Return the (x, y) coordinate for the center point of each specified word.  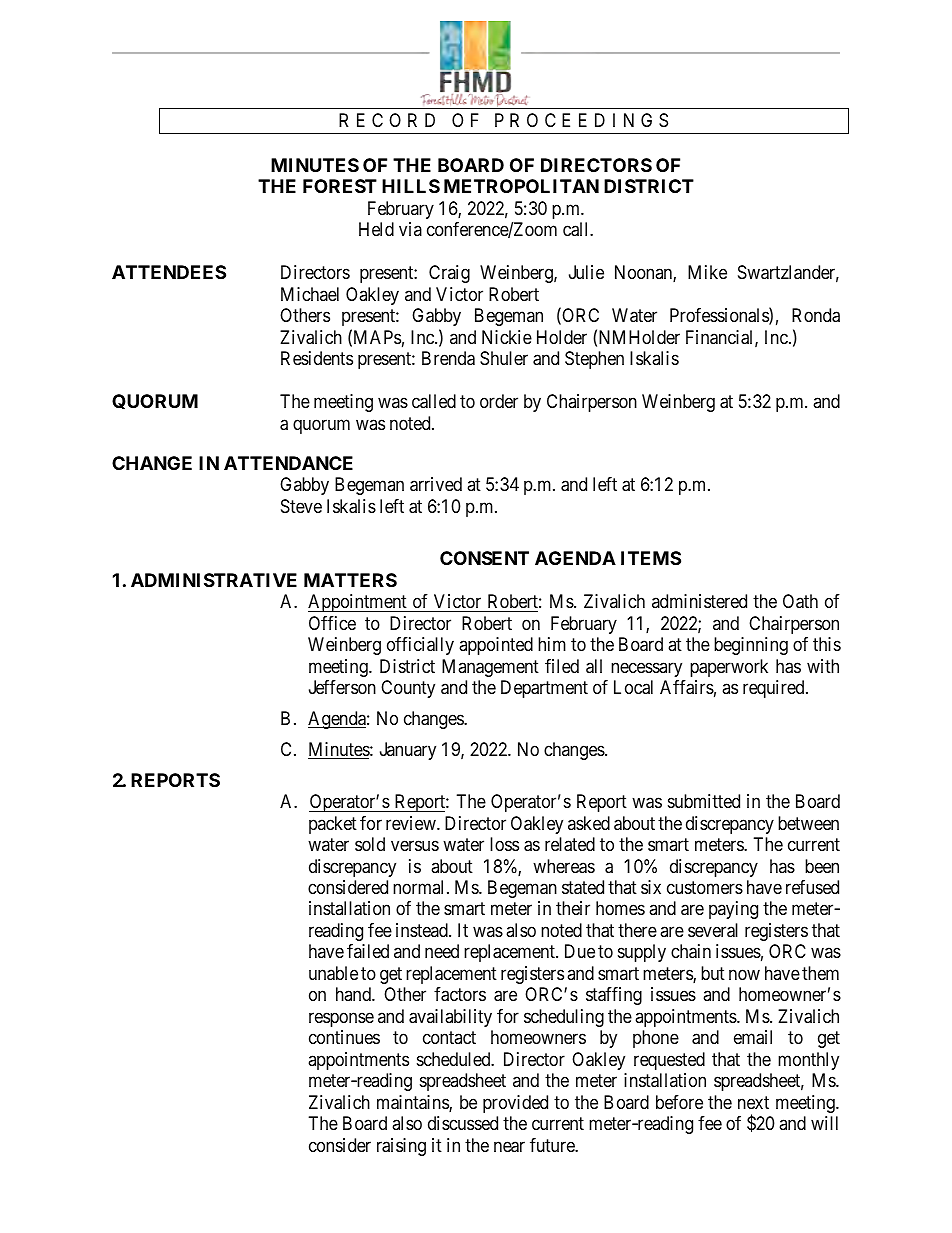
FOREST (340, 186)
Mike (707, 272)
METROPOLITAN (521, 186)
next (753, 1102)
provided (515, 1104)
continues (344, 1037)
